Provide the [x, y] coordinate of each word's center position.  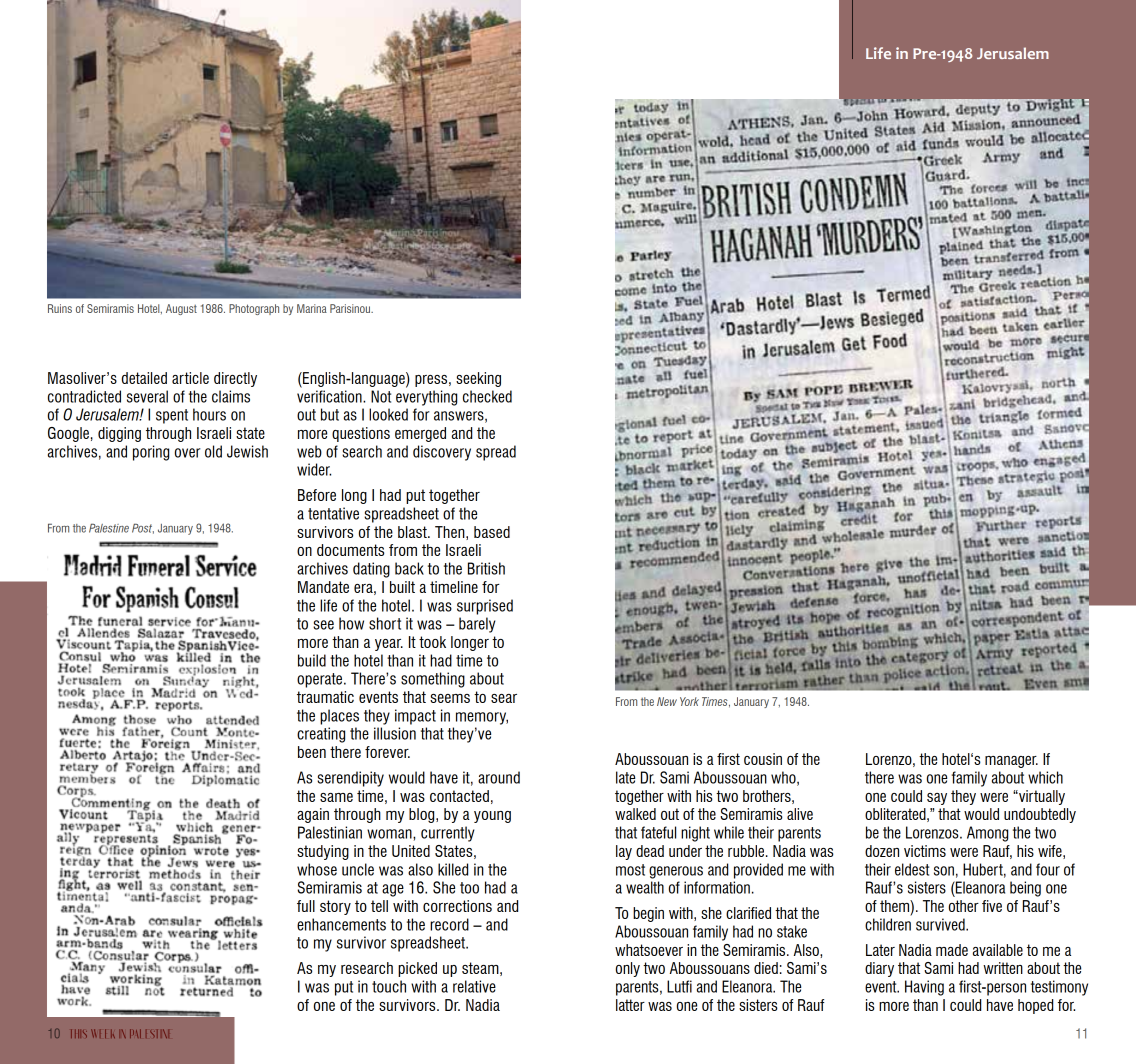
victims [925, 851]
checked [487, 396]
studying [323, 852]
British [486, 568]
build [312, 660]
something [433, 680]
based [492, 532]
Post [143, 528]
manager [1011, 762]
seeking [478, 379]
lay [624, 852]
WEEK [103, 1033]
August [181, 309]
